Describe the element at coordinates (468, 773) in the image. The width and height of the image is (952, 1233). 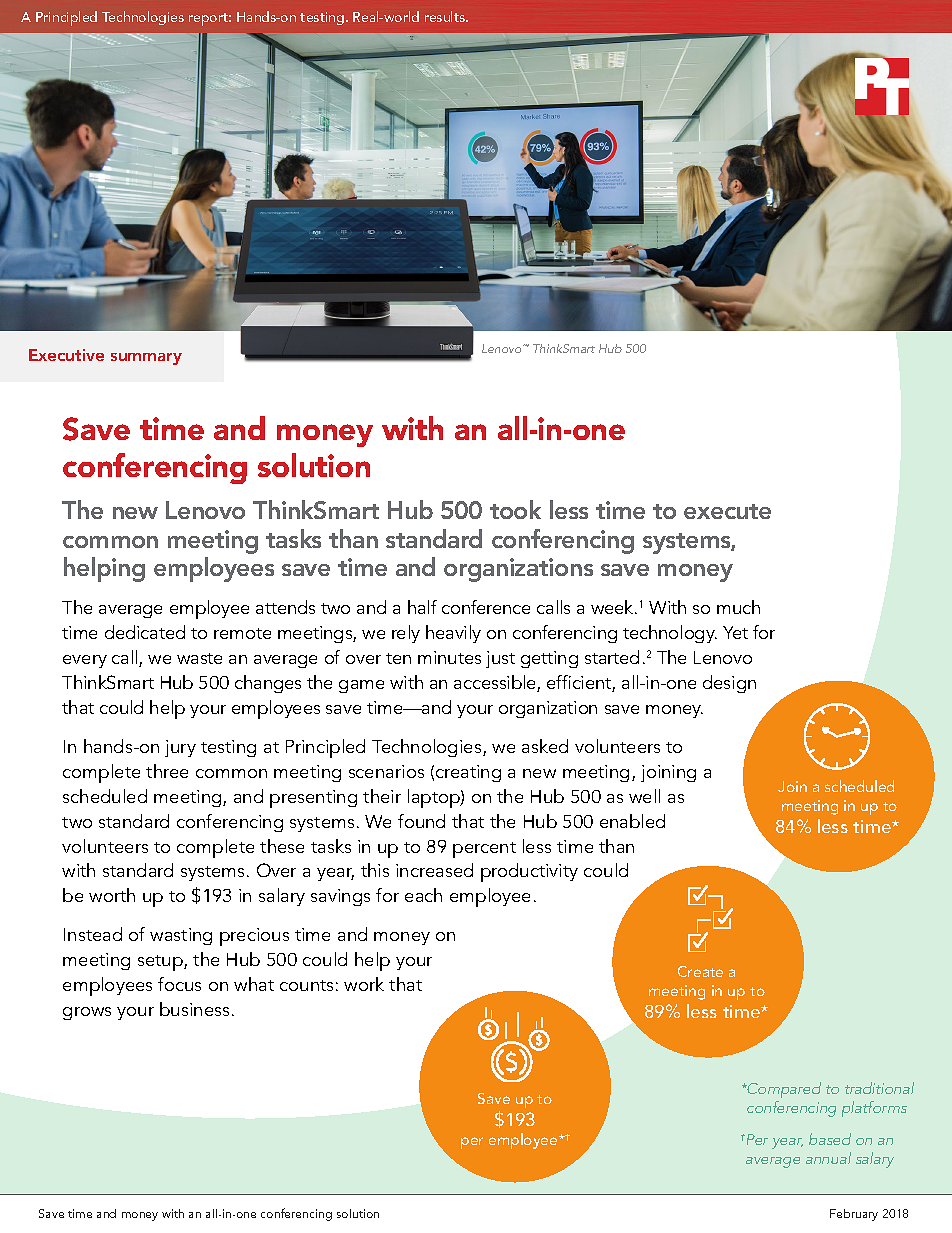
I see `creating` at that location.
